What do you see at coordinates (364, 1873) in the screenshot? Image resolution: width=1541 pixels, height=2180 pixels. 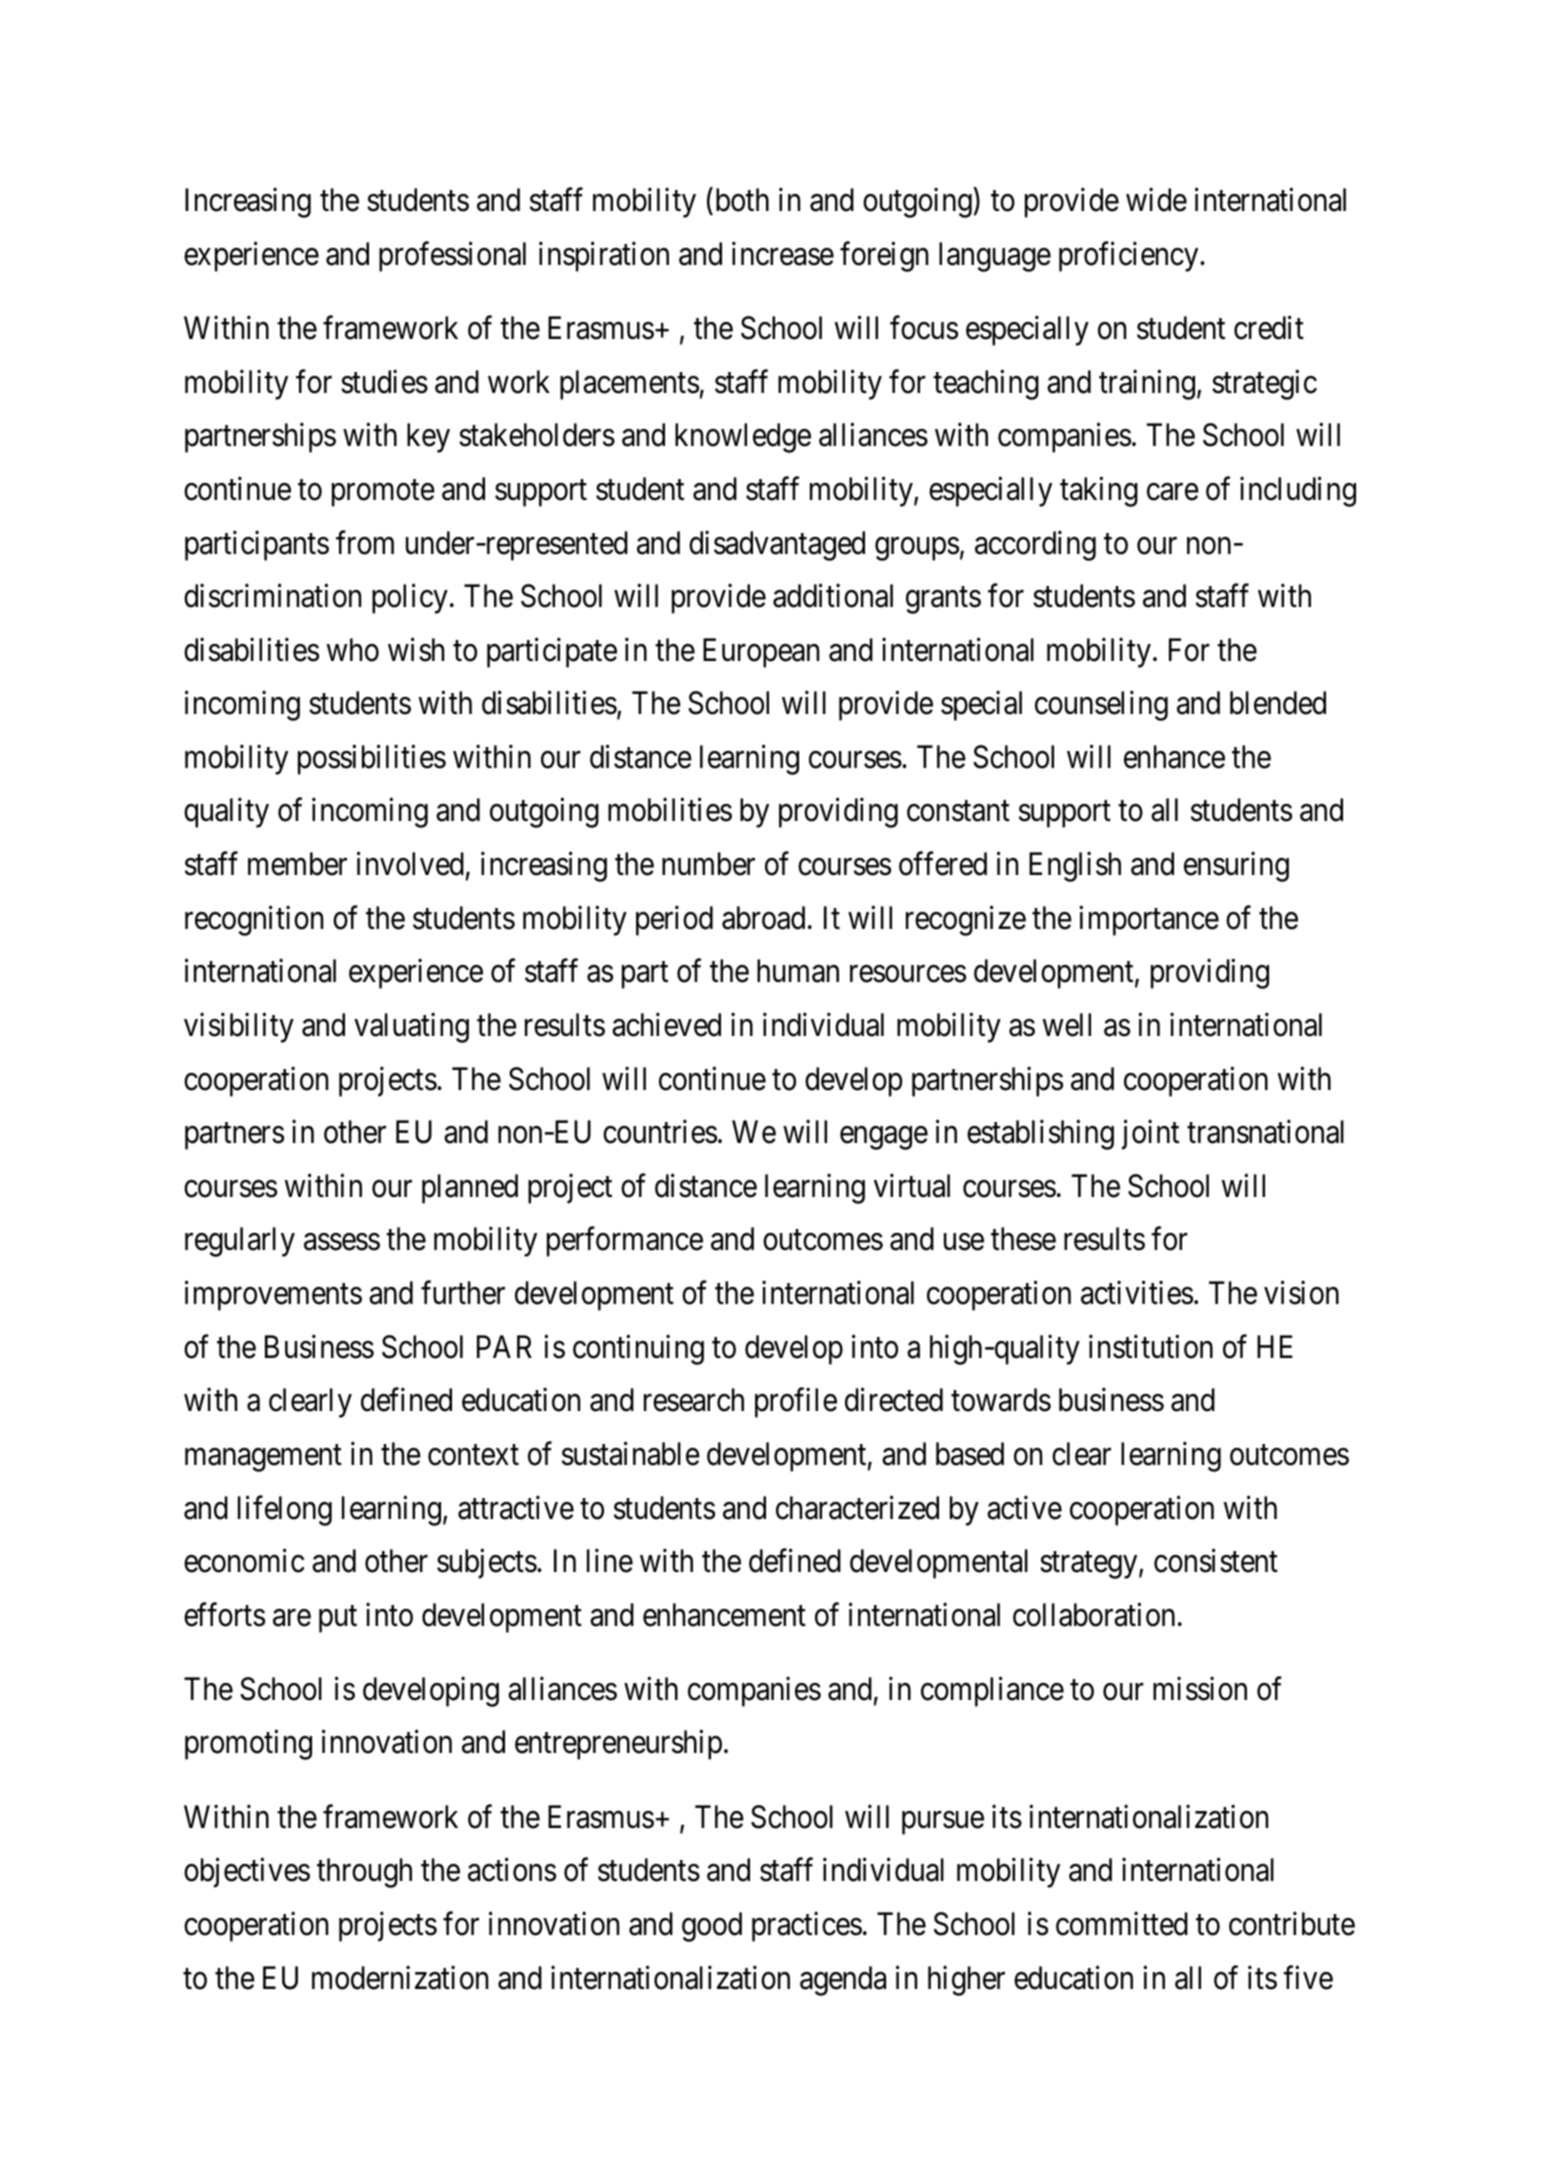 I see `through` at bounding box center [364, 1873].
